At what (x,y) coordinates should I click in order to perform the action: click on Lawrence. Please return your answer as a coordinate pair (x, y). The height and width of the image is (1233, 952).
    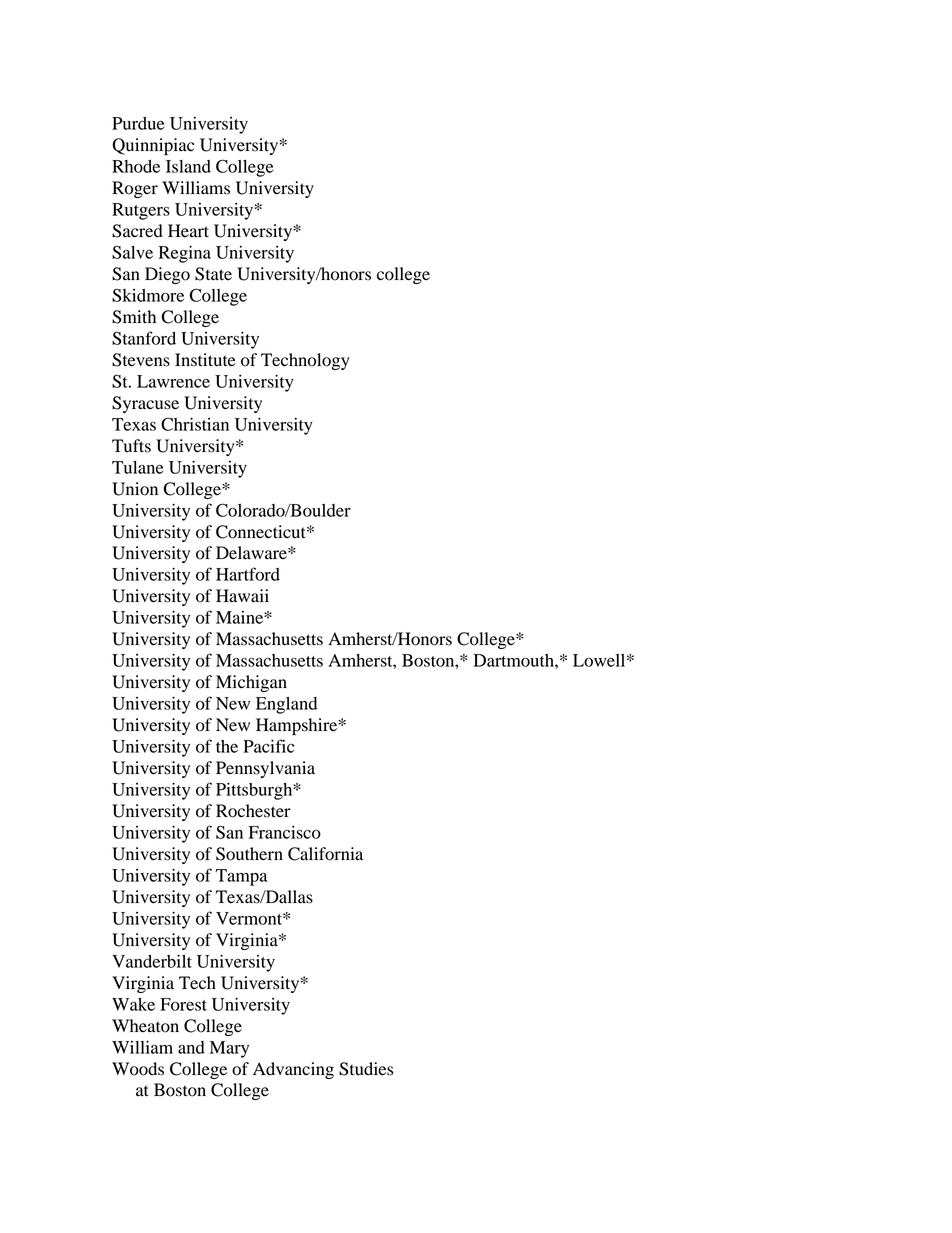
    Looking at the image, I should click on (173, 381).
